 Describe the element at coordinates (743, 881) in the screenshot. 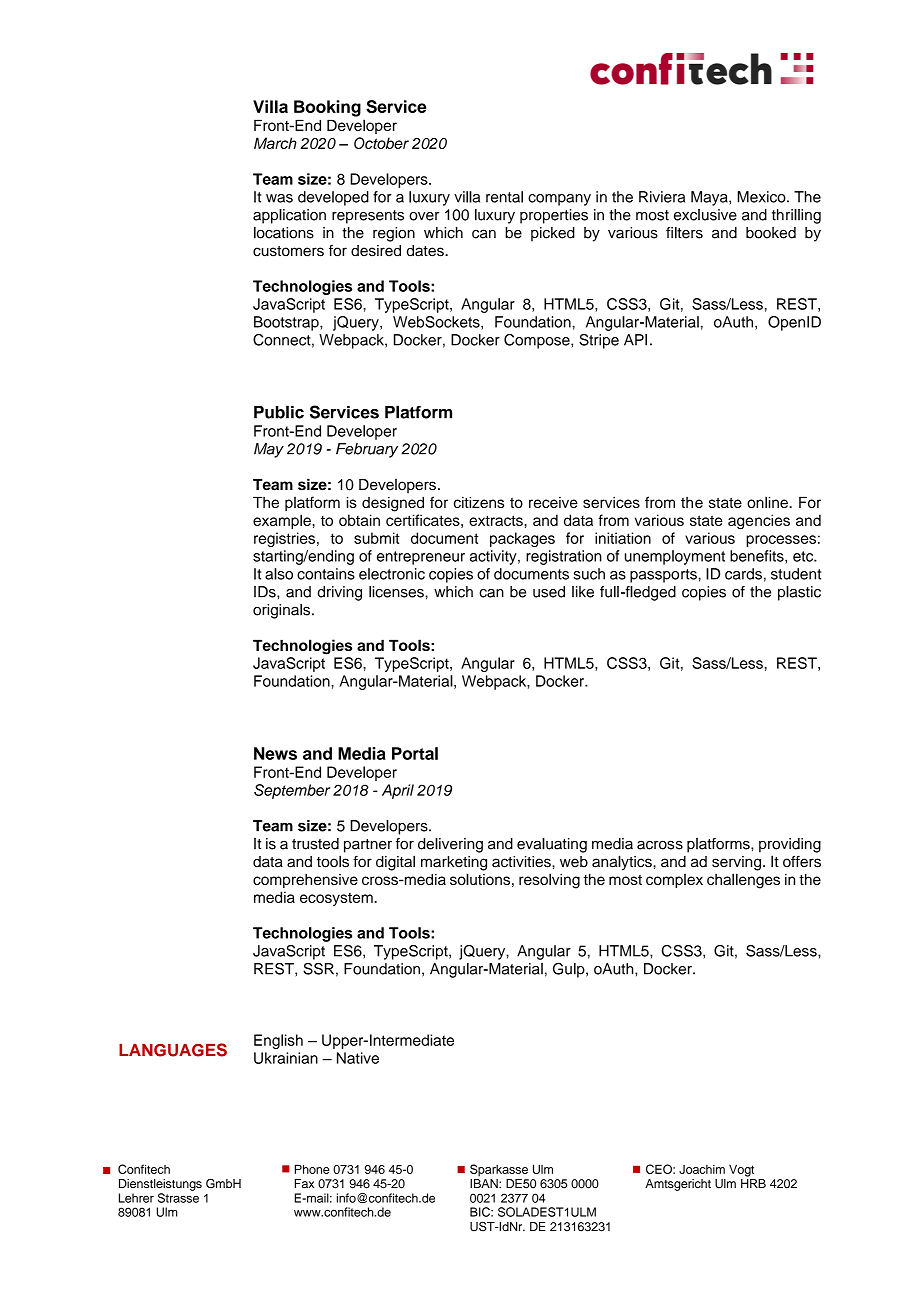

I see `challenges` at that location.
